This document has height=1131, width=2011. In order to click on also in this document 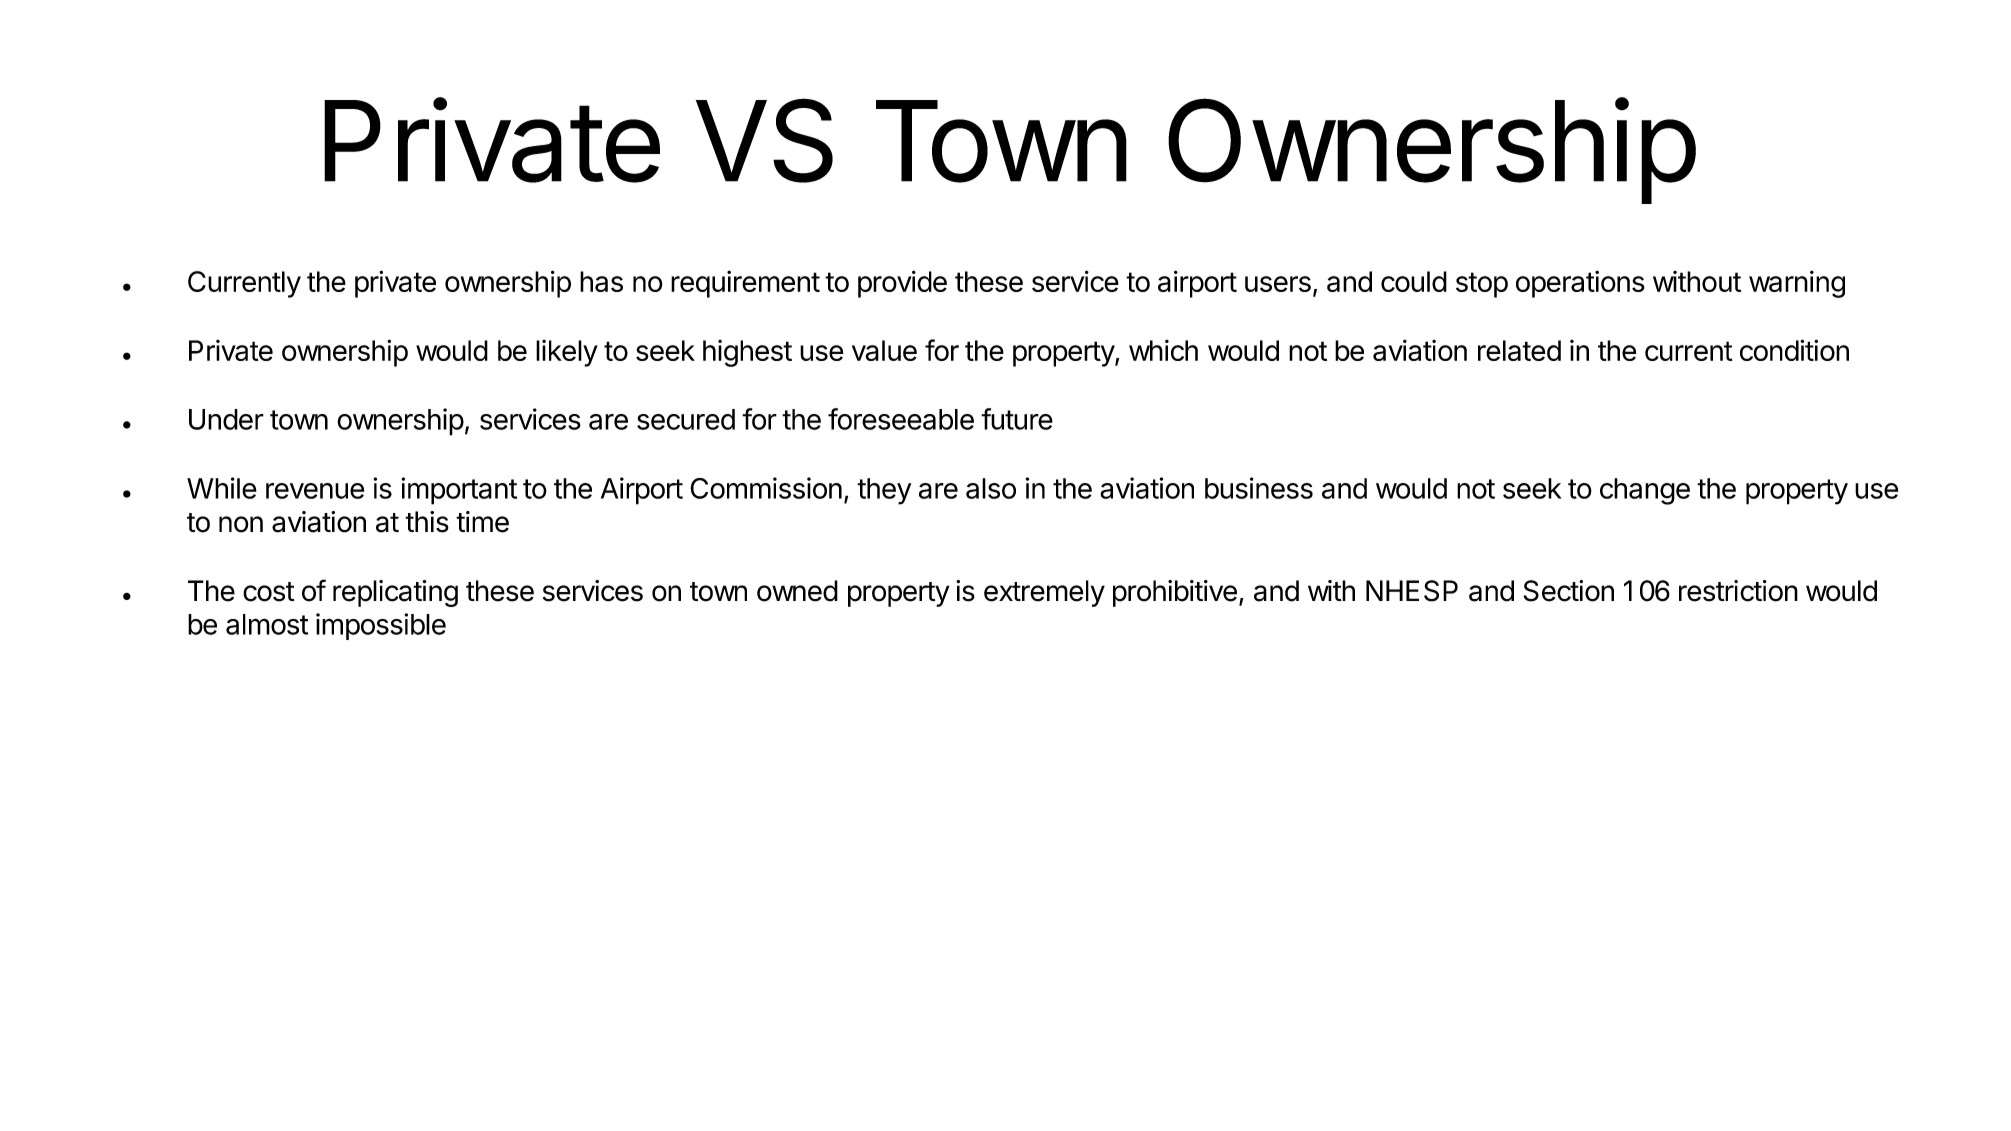, I will do `click(991, 488)`.
